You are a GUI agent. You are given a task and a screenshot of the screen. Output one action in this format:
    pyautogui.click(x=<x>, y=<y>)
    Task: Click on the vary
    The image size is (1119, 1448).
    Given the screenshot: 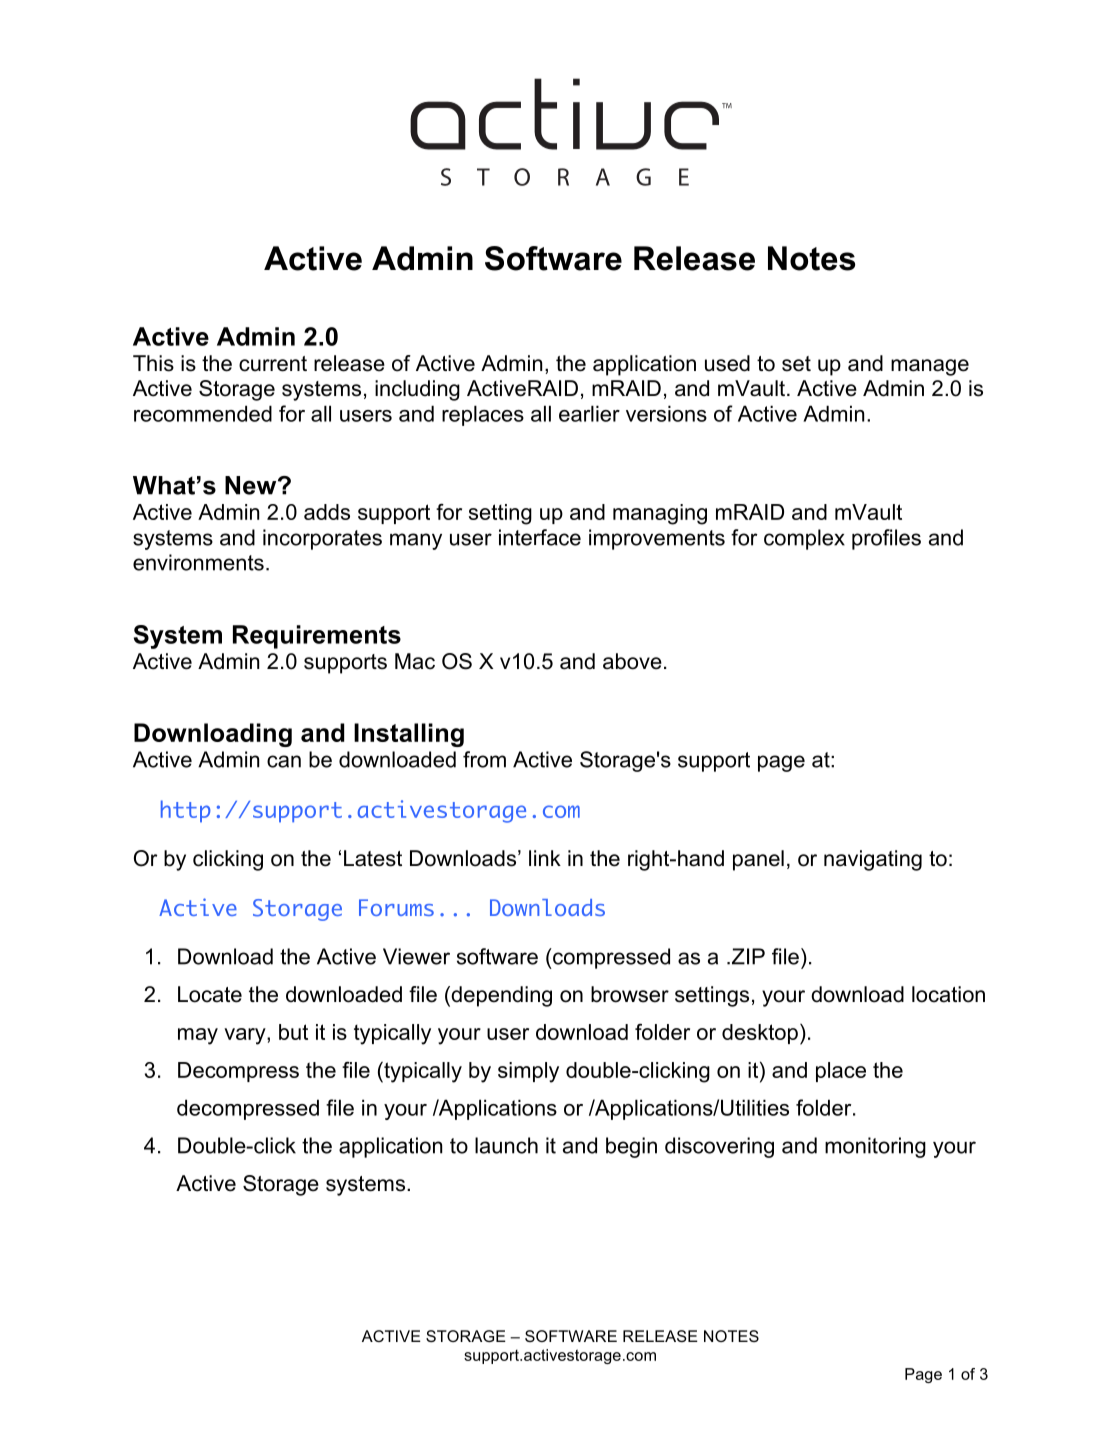 What is the action you would take?
    pyautogui.click(x=246, y=1036)
